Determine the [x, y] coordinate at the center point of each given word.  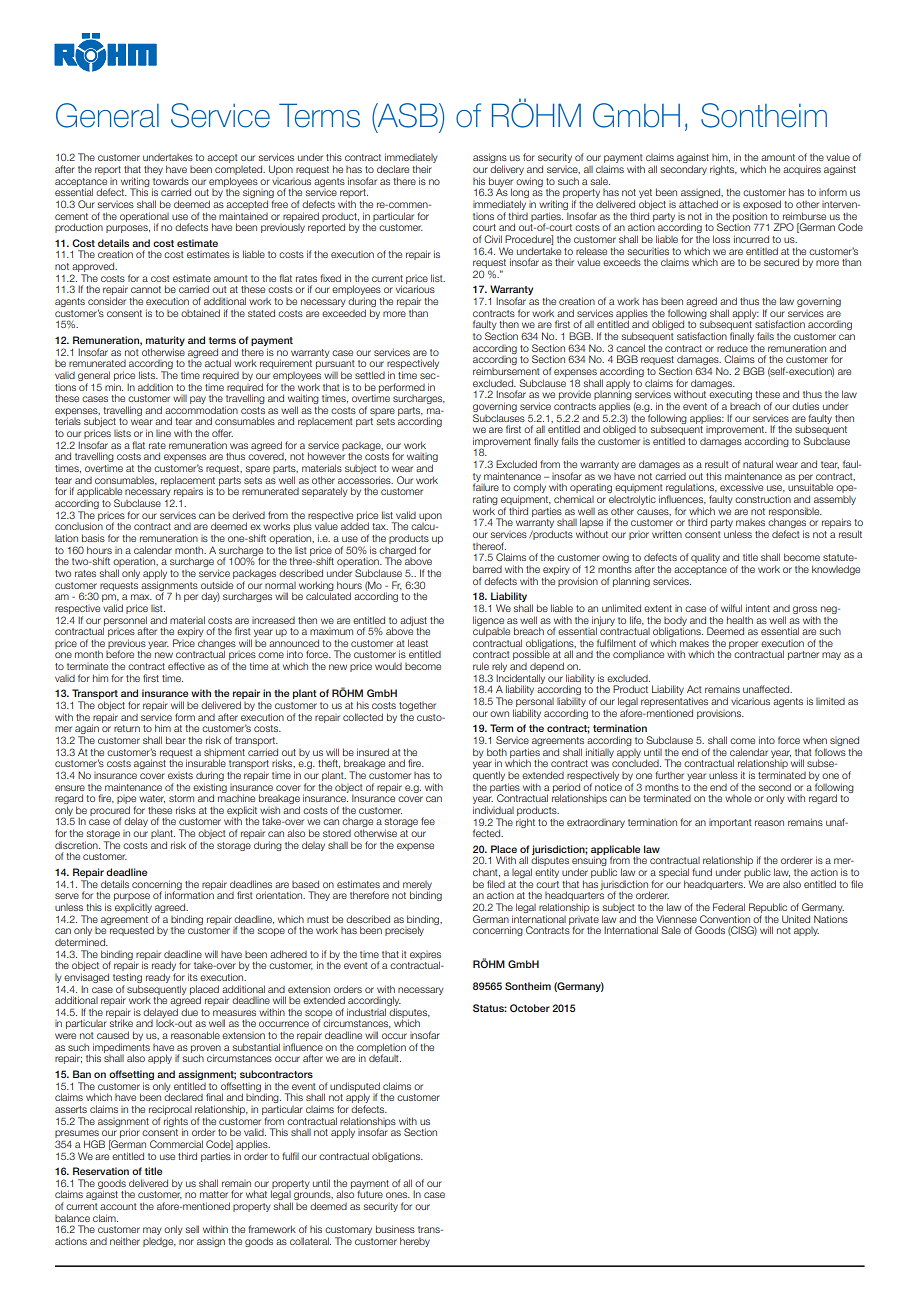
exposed [762, 205]
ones [398, 1195]
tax [380, 526]
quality [705, 558]
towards [171, 181]
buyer [501, 183]
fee [428, 821]
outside [217, 585]
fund [702, 872]
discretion [77, 845]
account [118, 1206]
